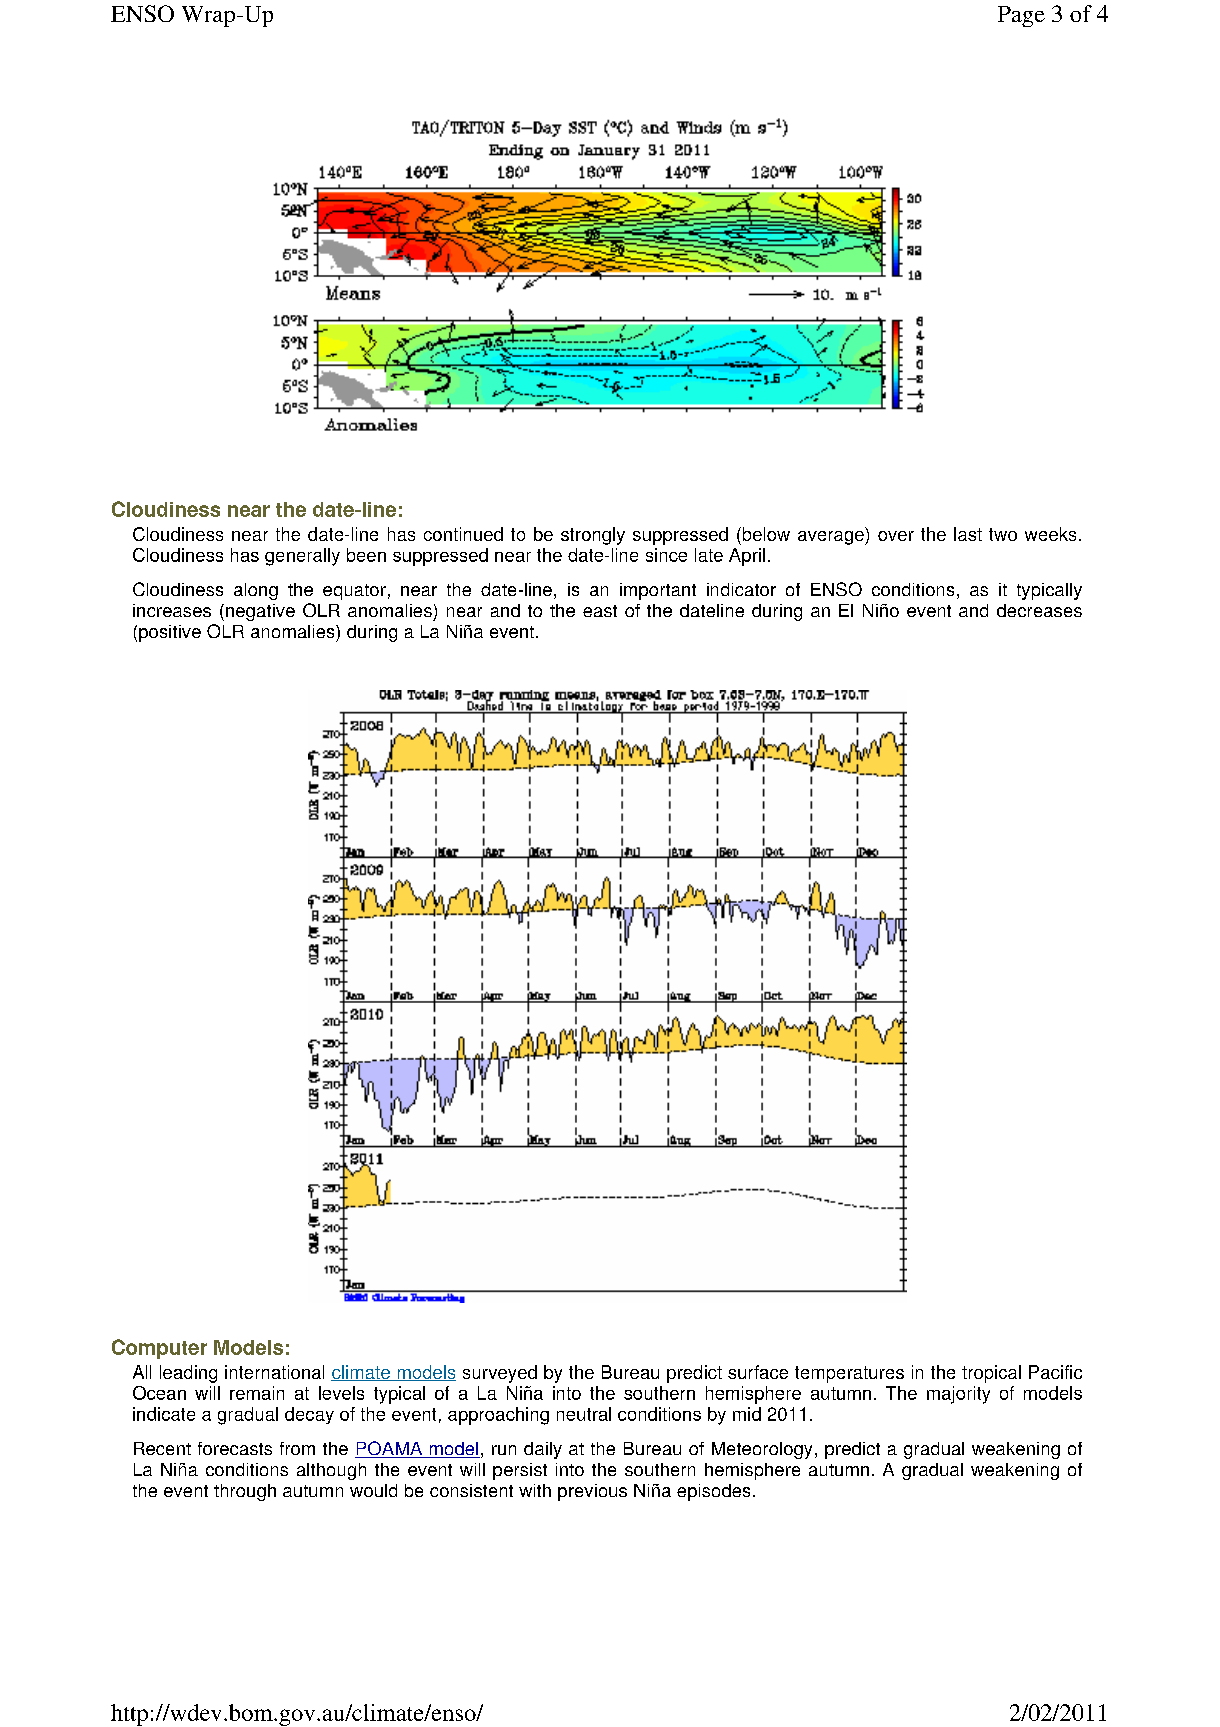 This screenshot has height=1727, width=1220. I want to click on majority, so click(958, 1395).
